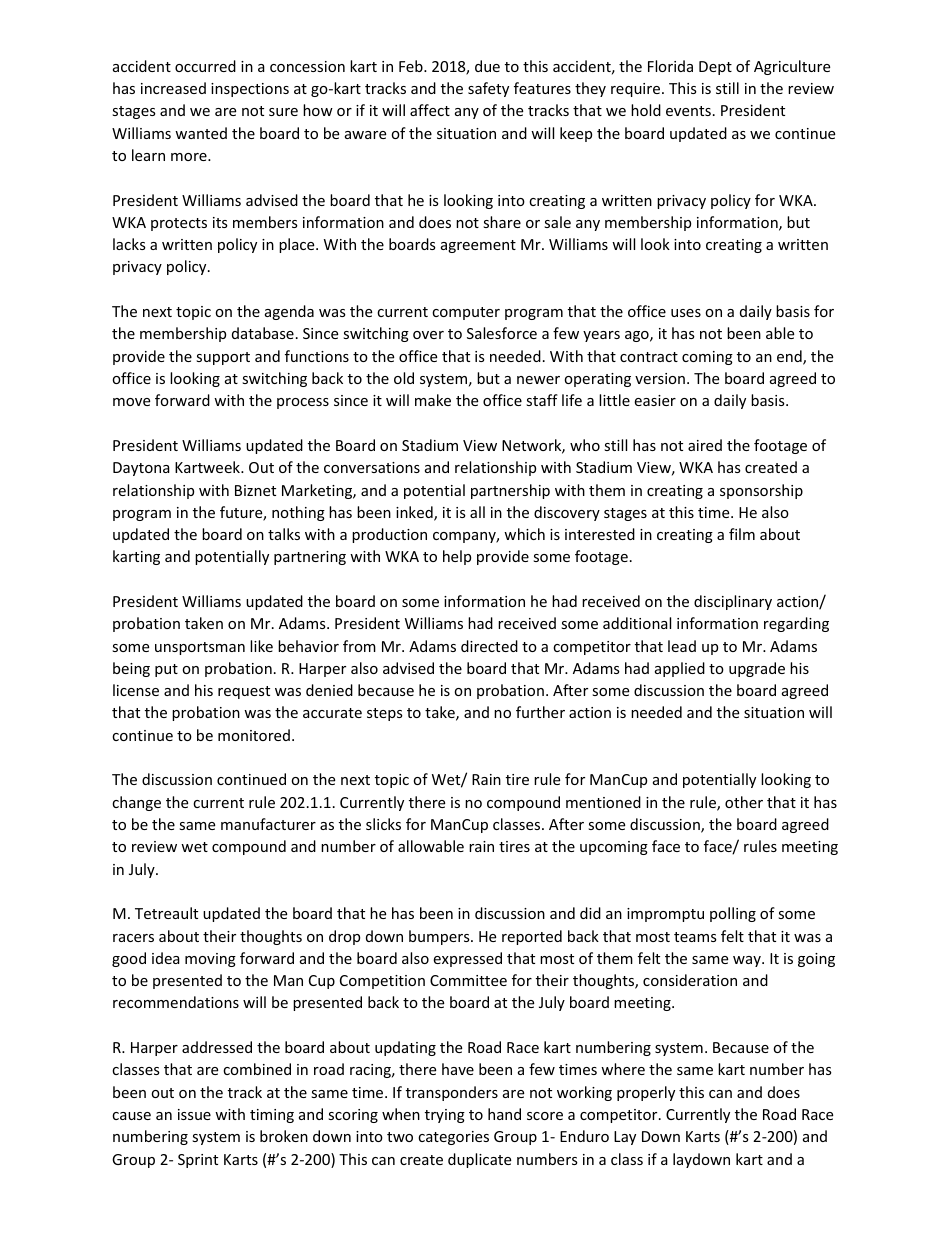 Image resolution: width=952 pixels, height=1233 pixels. Describe the element at coordinates (261, 646) in the document. I see `like` at that location.
